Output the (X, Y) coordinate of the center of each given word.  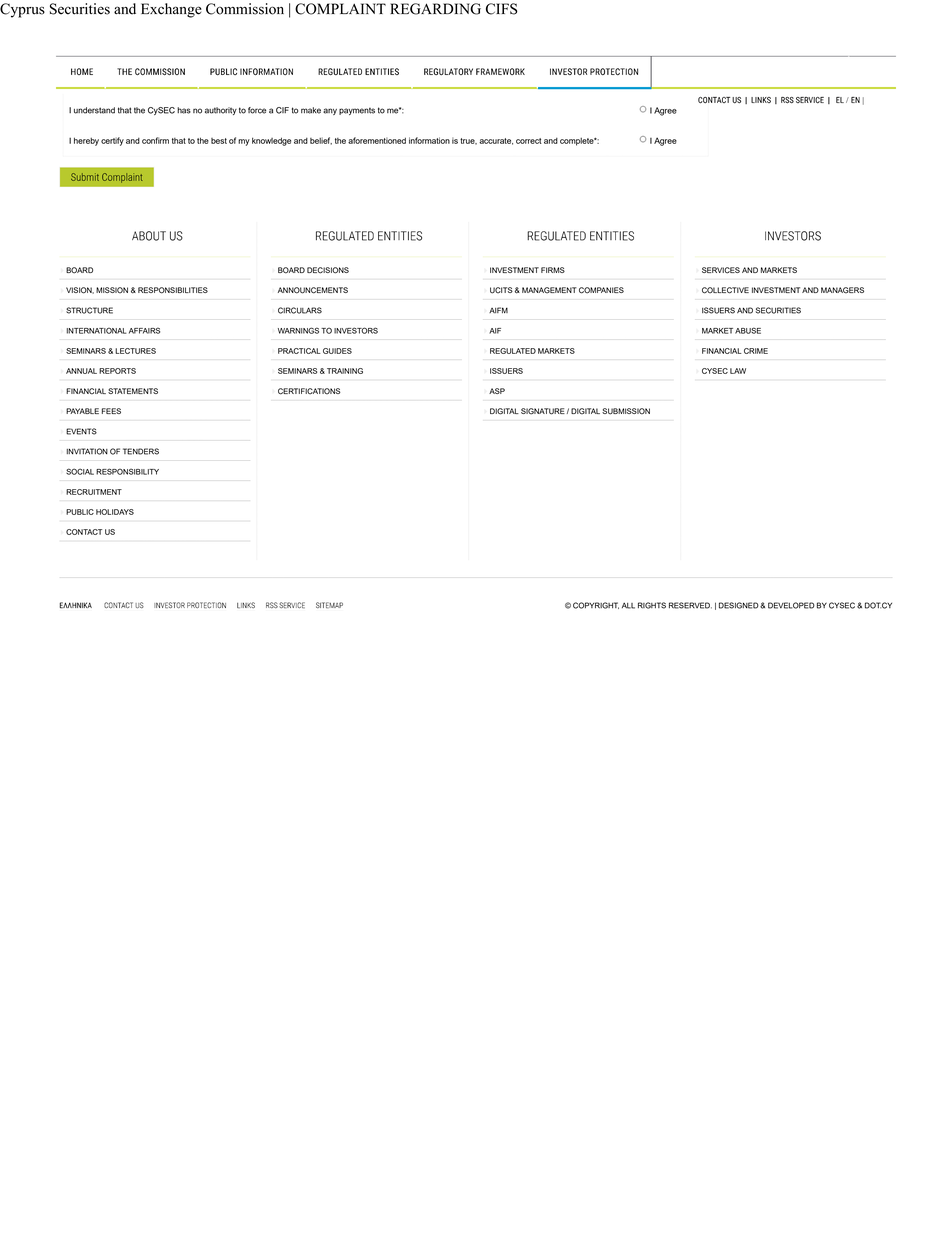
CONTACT (84, 532)
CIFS (502, 9)
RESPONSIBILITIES (173, 290)
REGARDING (435, 9)
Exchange (171, 10)
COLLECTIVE (725, 290)
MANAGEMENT (549, 290)
